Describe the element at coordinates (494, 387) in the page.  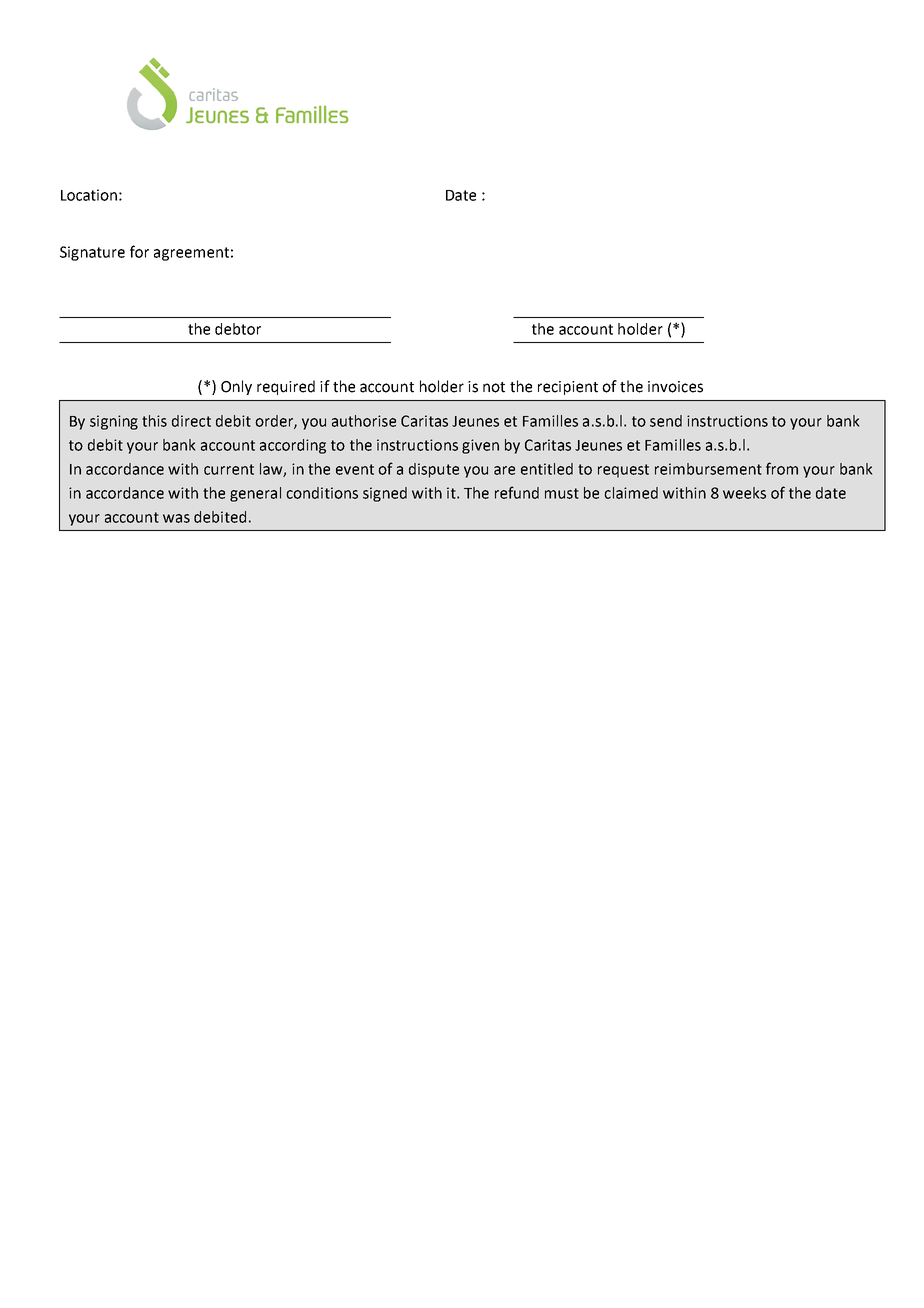
I see `not` at that location.
